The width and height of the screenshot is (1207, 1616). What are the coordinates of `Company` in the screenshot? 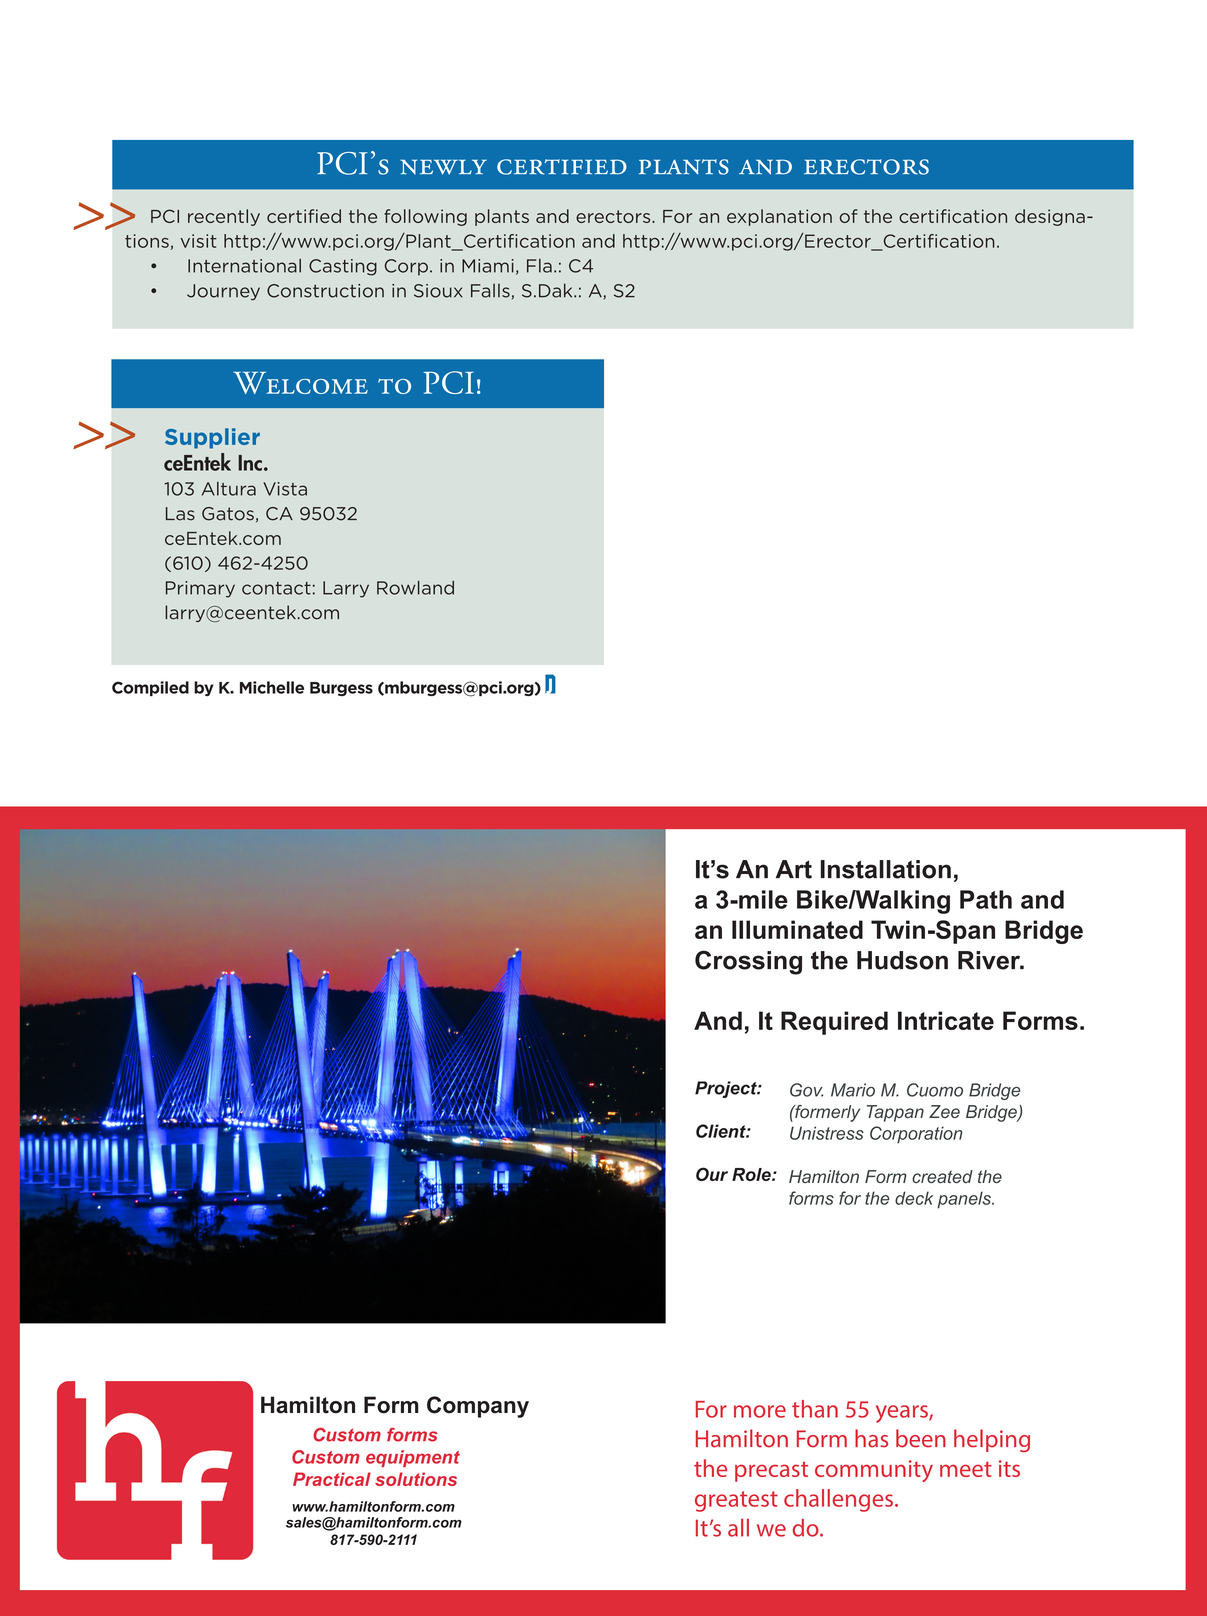 It's located at (478, 1407).
